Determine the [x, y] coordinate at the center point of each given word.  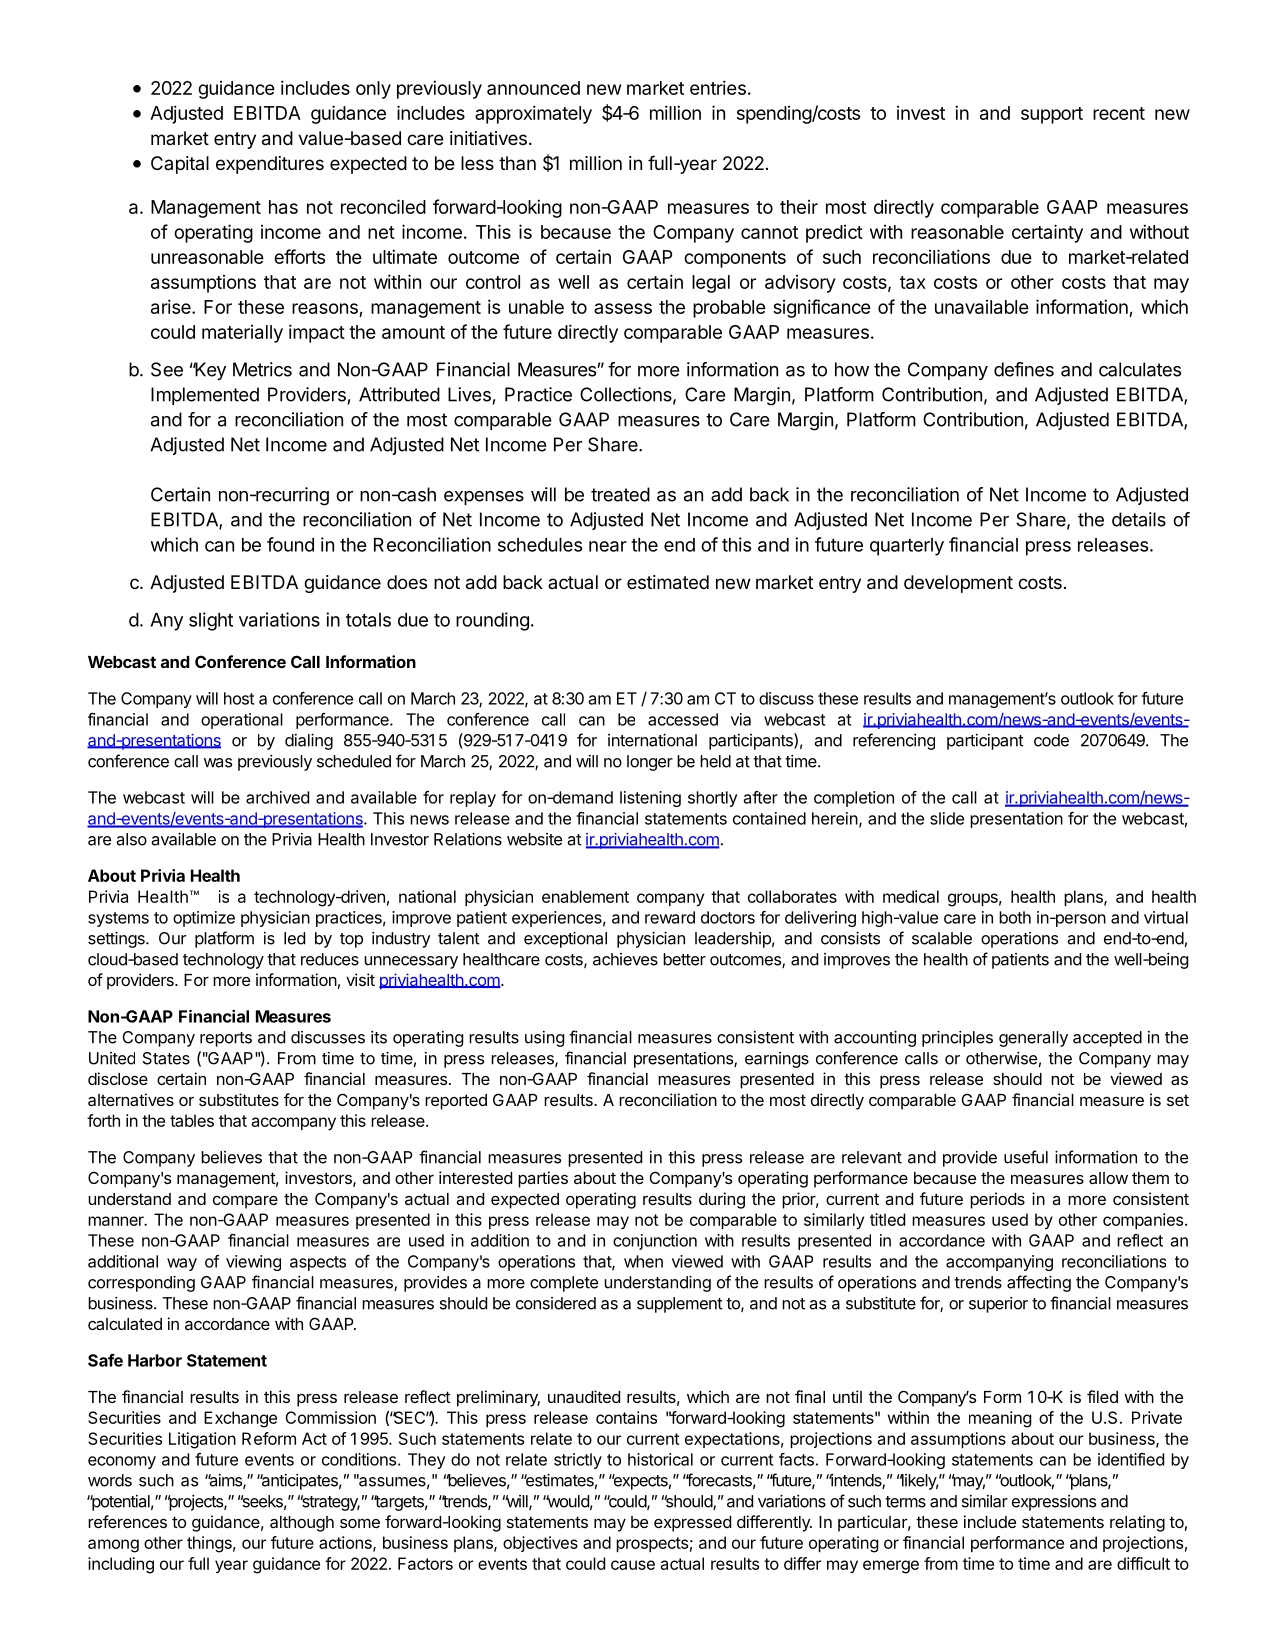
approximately [533, 114]
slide [947, 818]
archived [277, 797]
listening [650, 799]
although [302, 1524]
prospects [652, 1544]
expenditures [270, 165]
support [1052, 115]
